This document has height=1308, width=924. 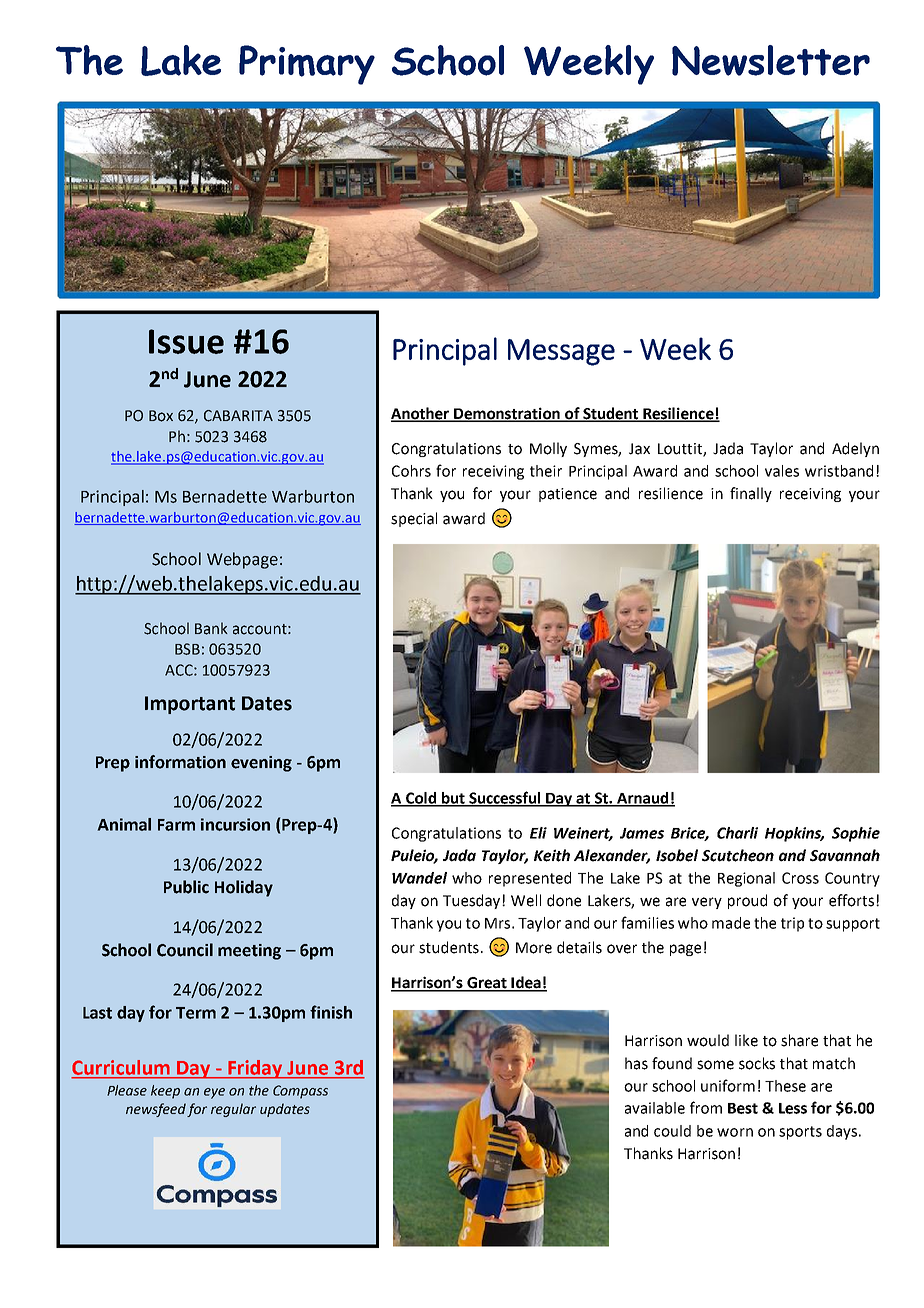 I want to click on information, so click(x=180, y=762).
